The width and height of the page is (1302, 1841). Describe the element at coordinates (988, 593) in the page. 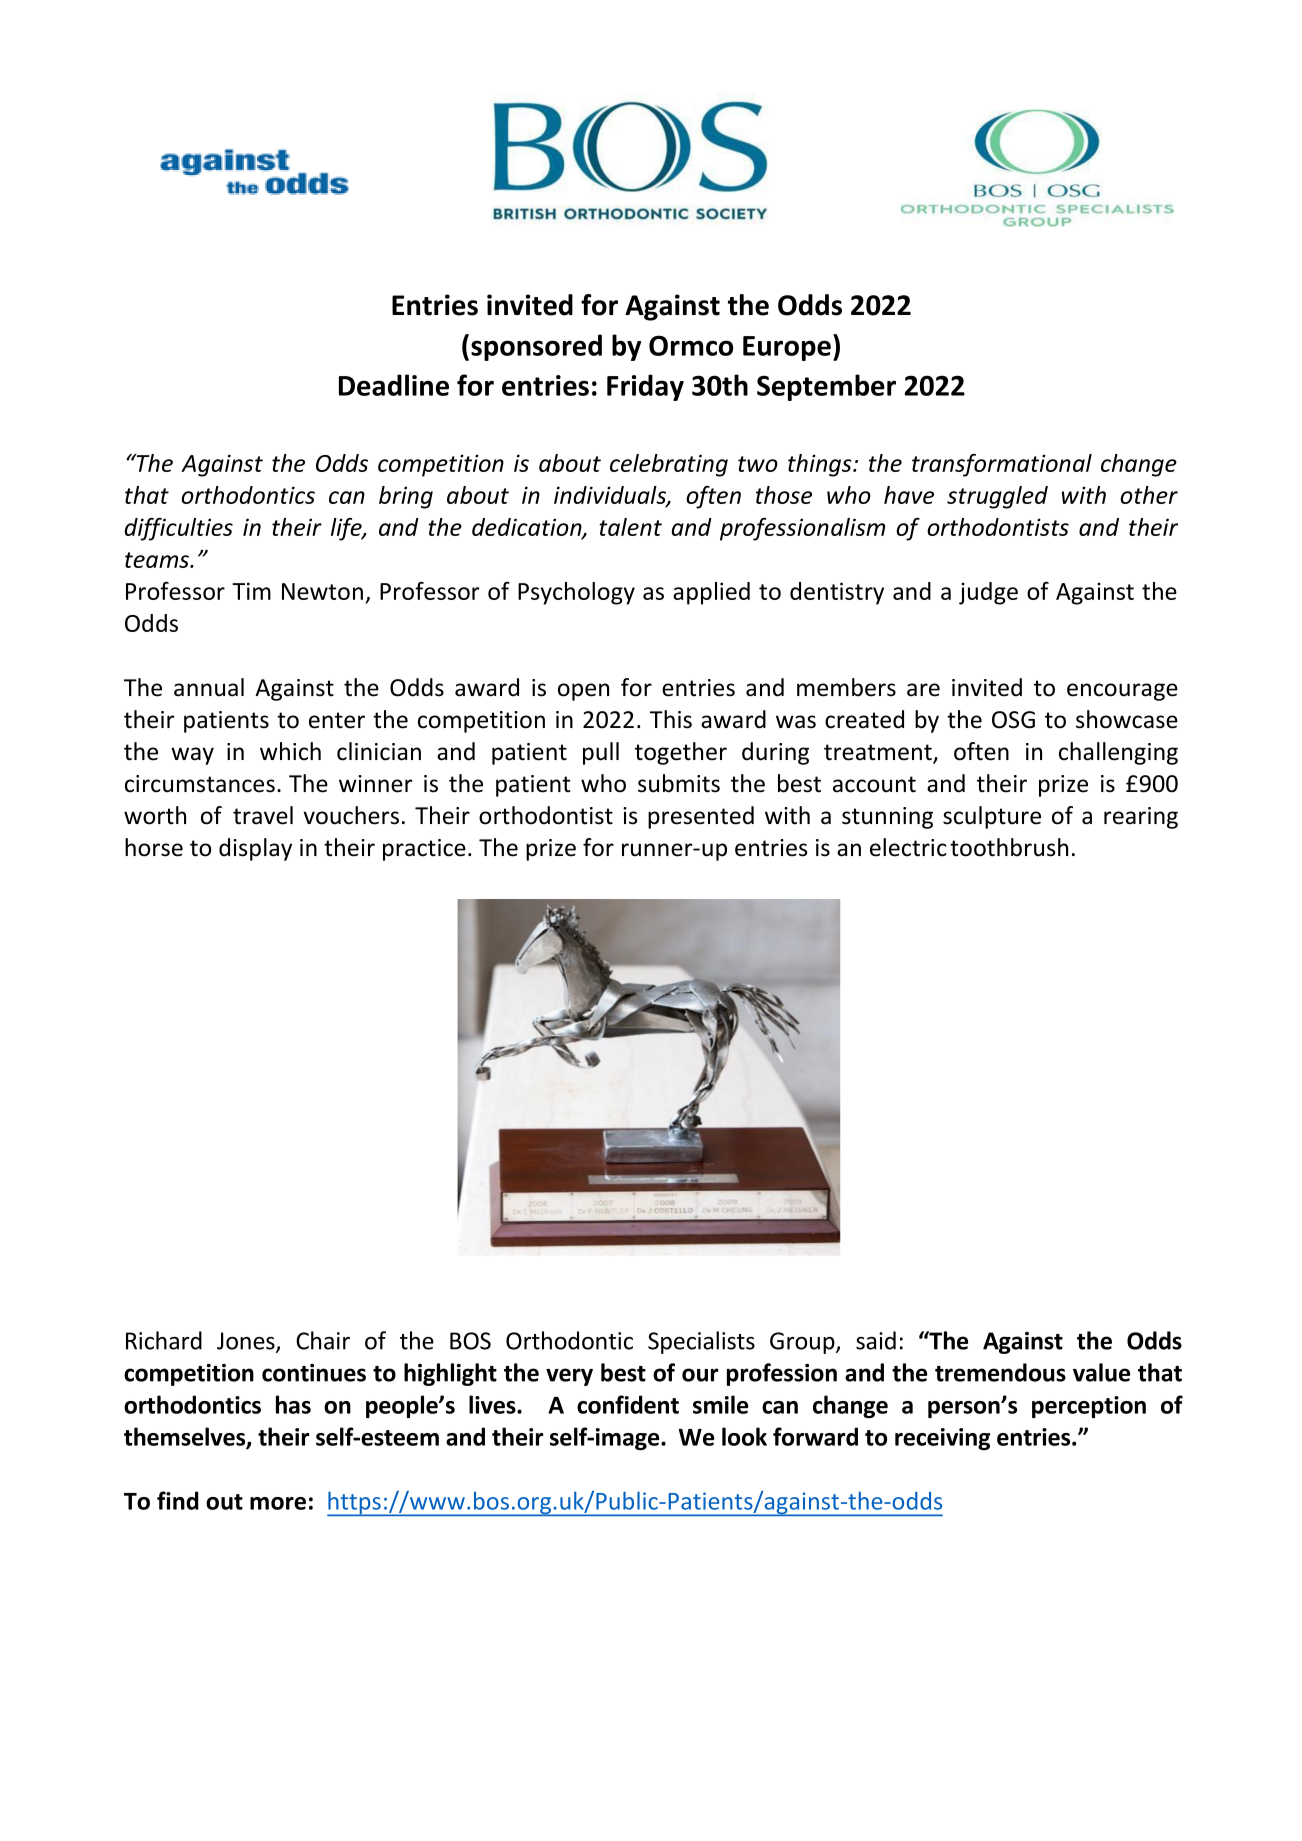

I see `judge` at that location.
